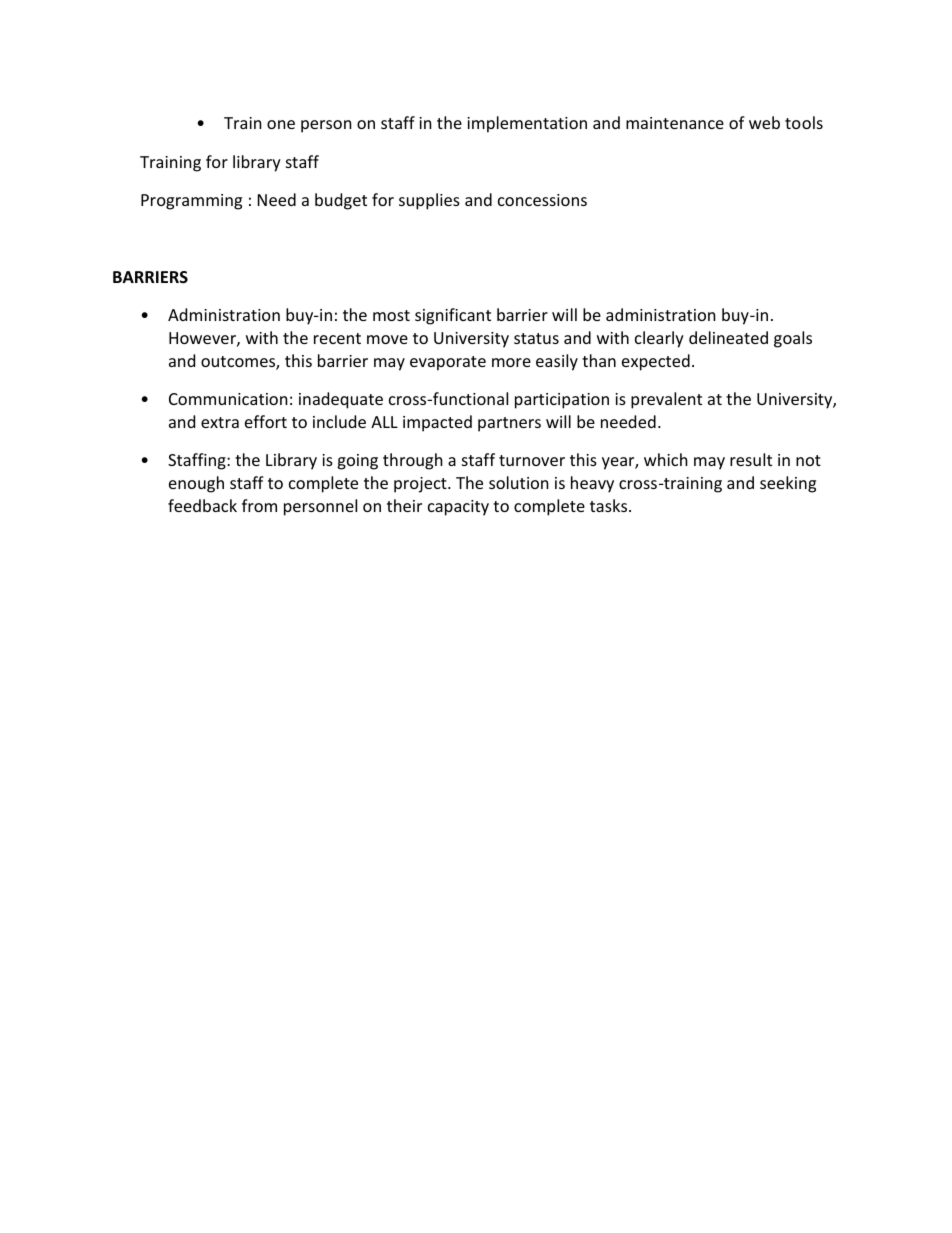  What do you see at coordinates (542, 200) in the page?
I see `concessions` at bounding box center [542, 200].
